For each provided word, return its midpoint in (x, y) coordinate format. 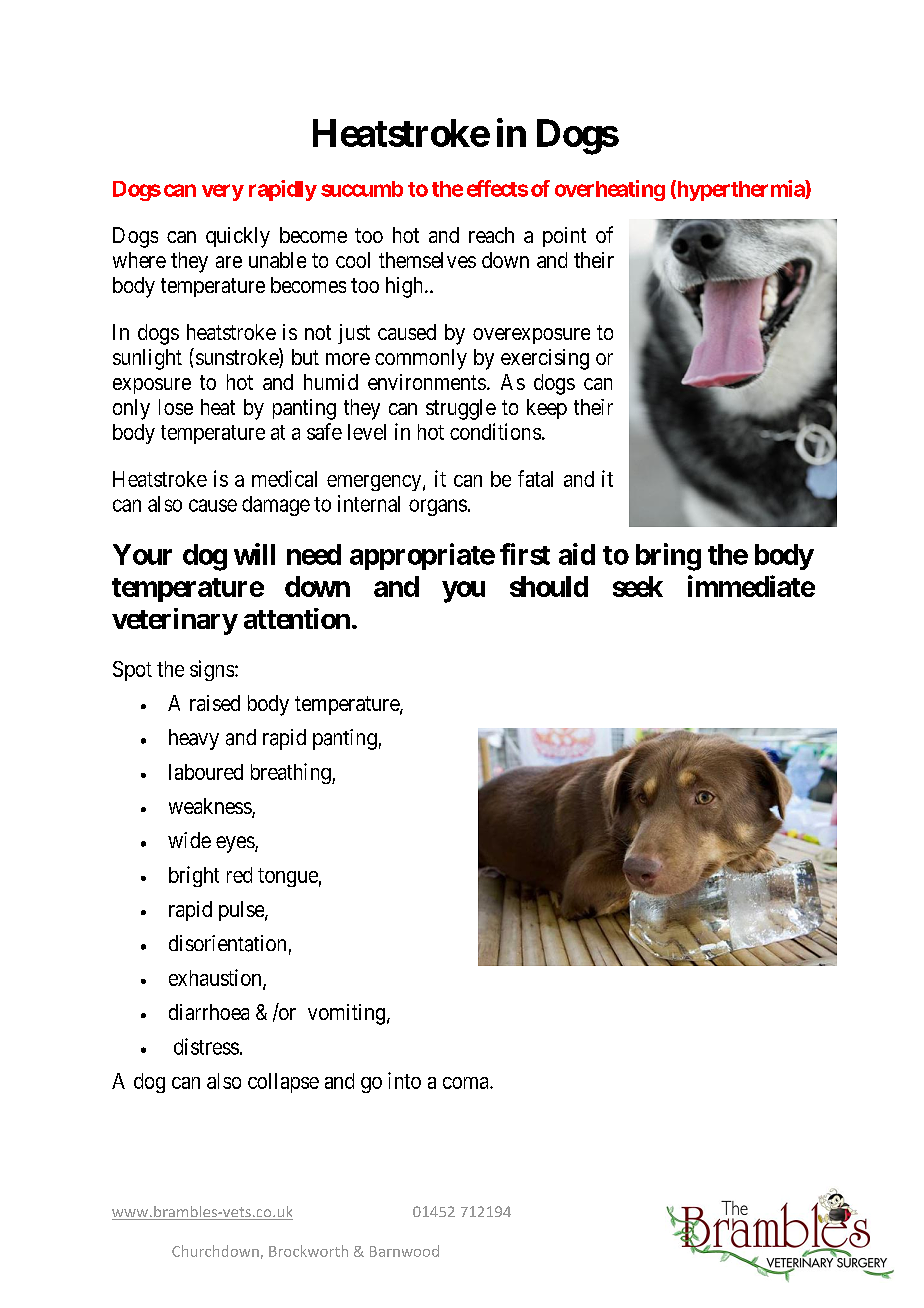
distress (206, 1046)
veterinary (175, 621)
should (549, 586)
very (223, 192)
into (404, 1080)
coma (467, 1083)
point (564, 237)
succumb (362, 189)
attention (297, 618)
